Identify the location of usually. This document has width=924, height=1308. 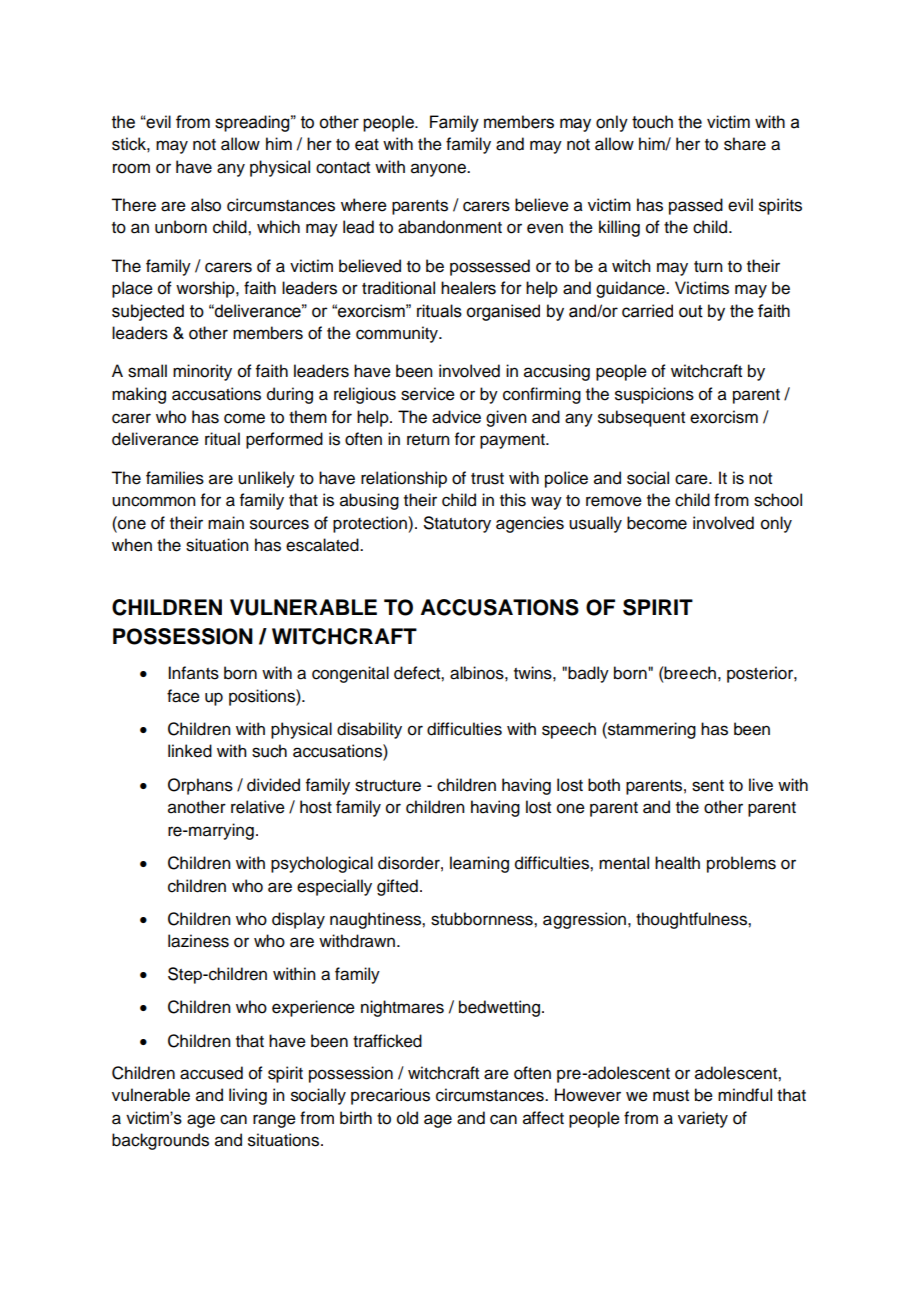
(595, 524).
